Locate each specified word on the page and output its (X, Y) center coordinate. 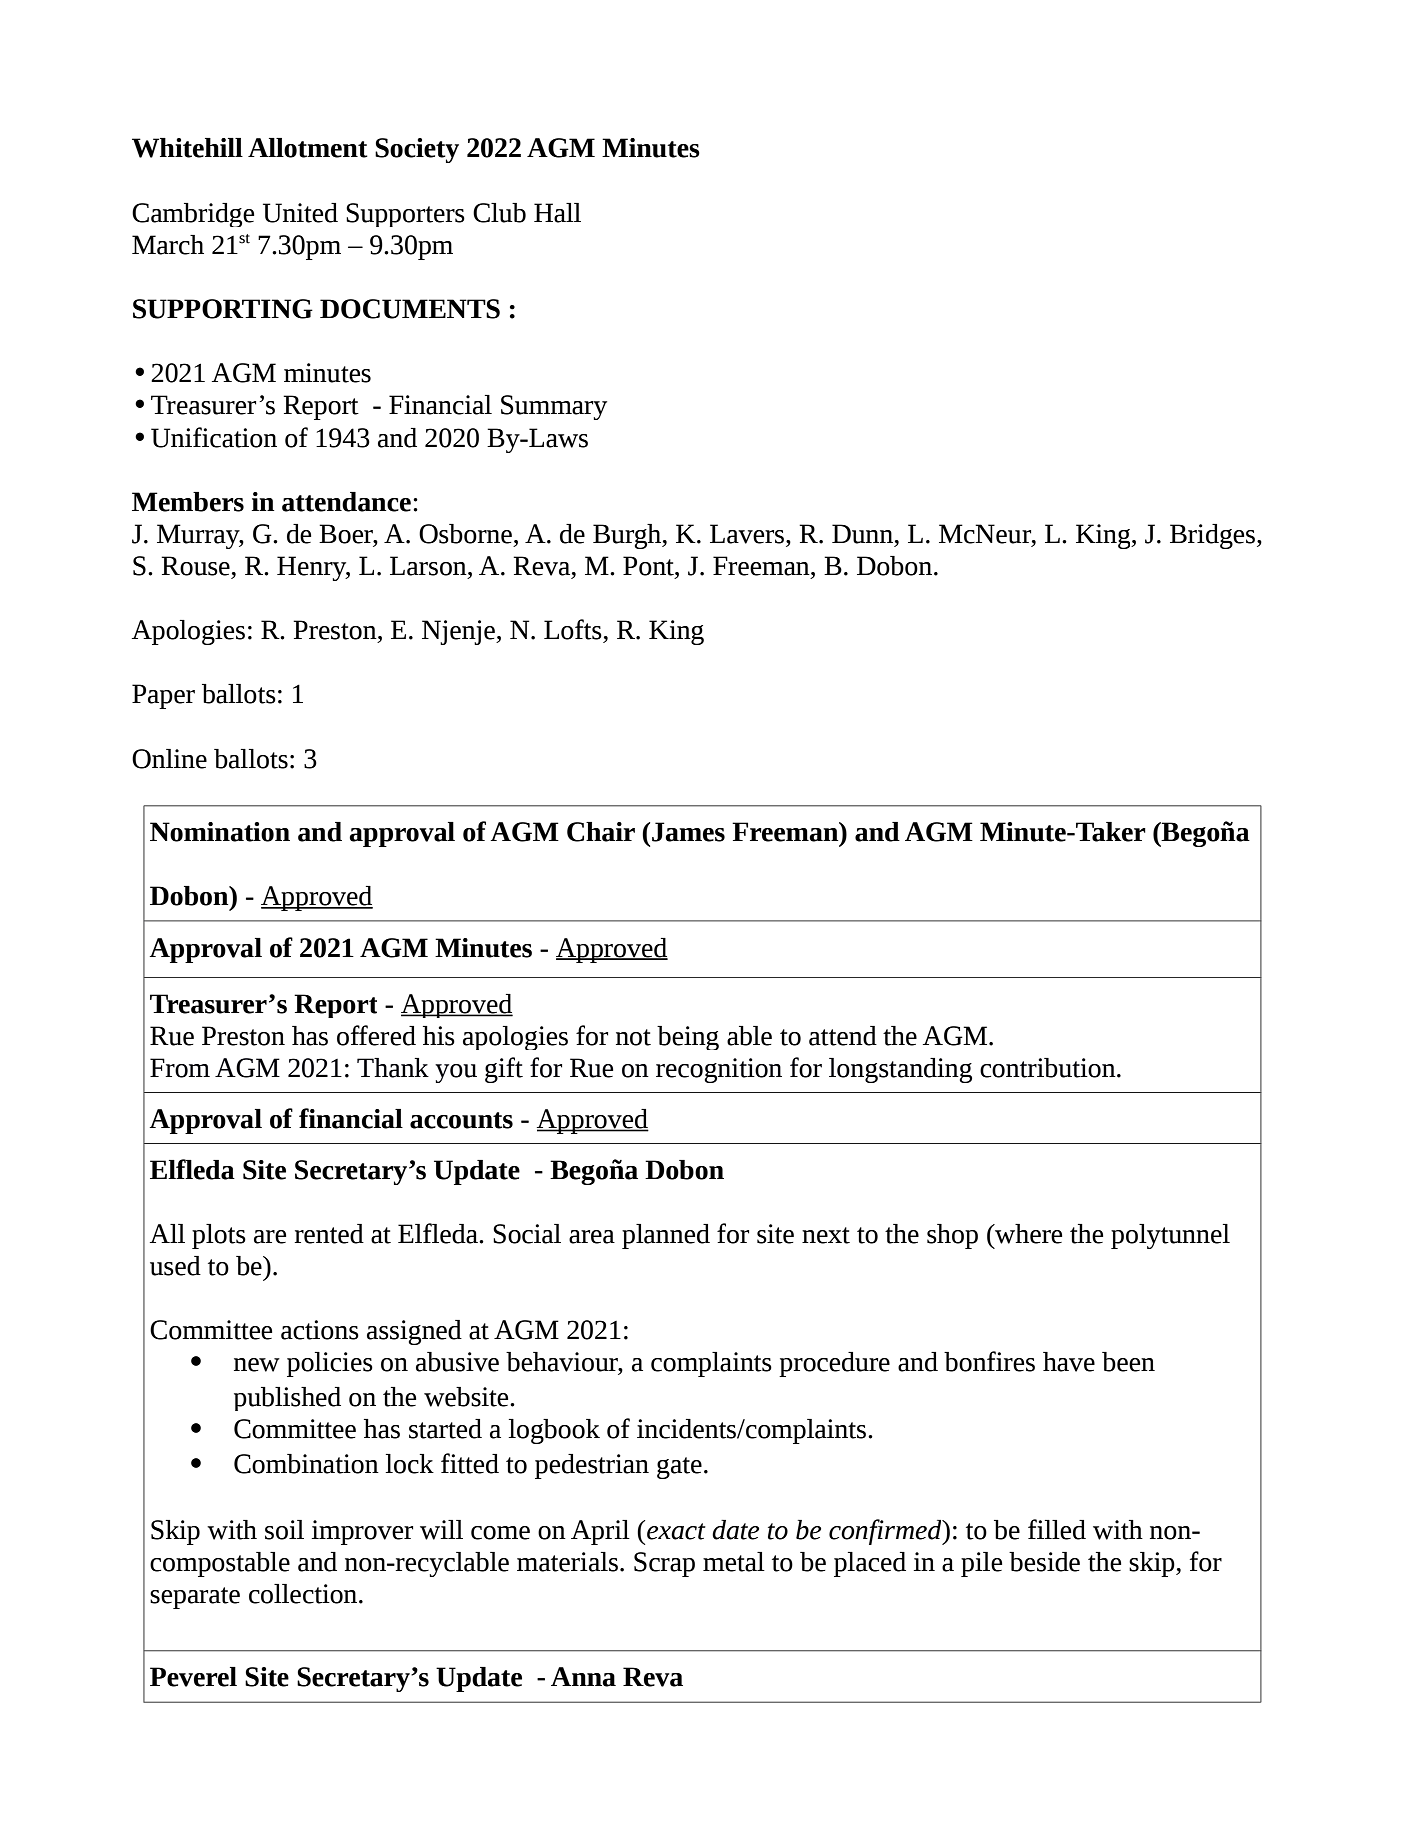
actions (320, 1330)
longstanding (900, 1070)
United (300, 213)
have (1069, 1362)
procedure (834, 1364)
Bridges (1214, 536)
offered (376, 1035)
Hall (557, 213)
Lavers (748, 534)
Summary (554, 407)
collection (304, 1594)
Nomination (220, 832)
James (688, 832)
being (688, 1038)
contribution (1049, 1068)
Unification (214, 437)
